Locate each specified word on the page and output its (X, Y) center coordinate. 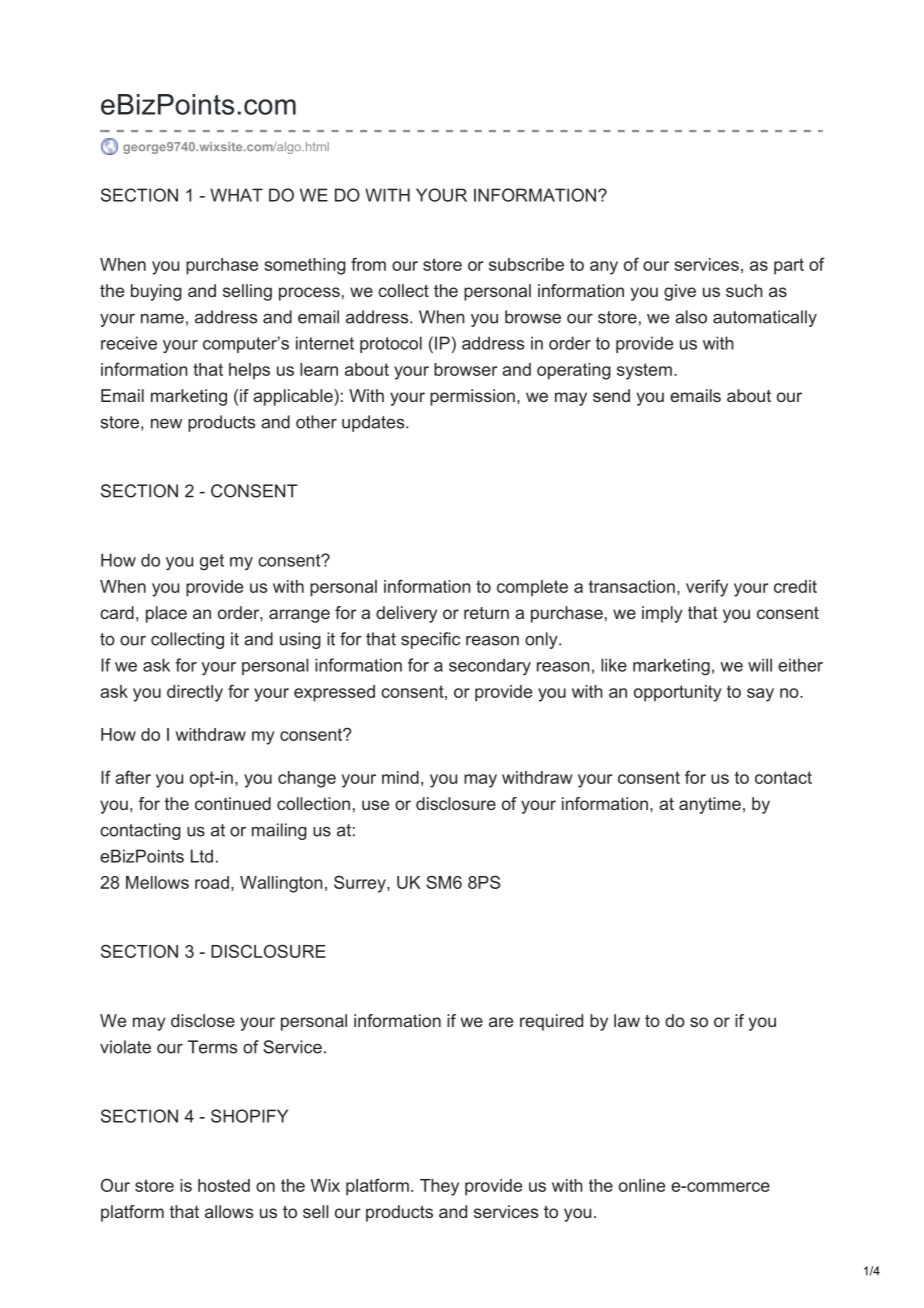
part (789, 266)
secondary (490, 666)
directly (195, 693)
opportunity (678, 693)
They (439, 1187)
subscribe (526, 264)
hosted (224, 1185)
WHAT (236, 195)
